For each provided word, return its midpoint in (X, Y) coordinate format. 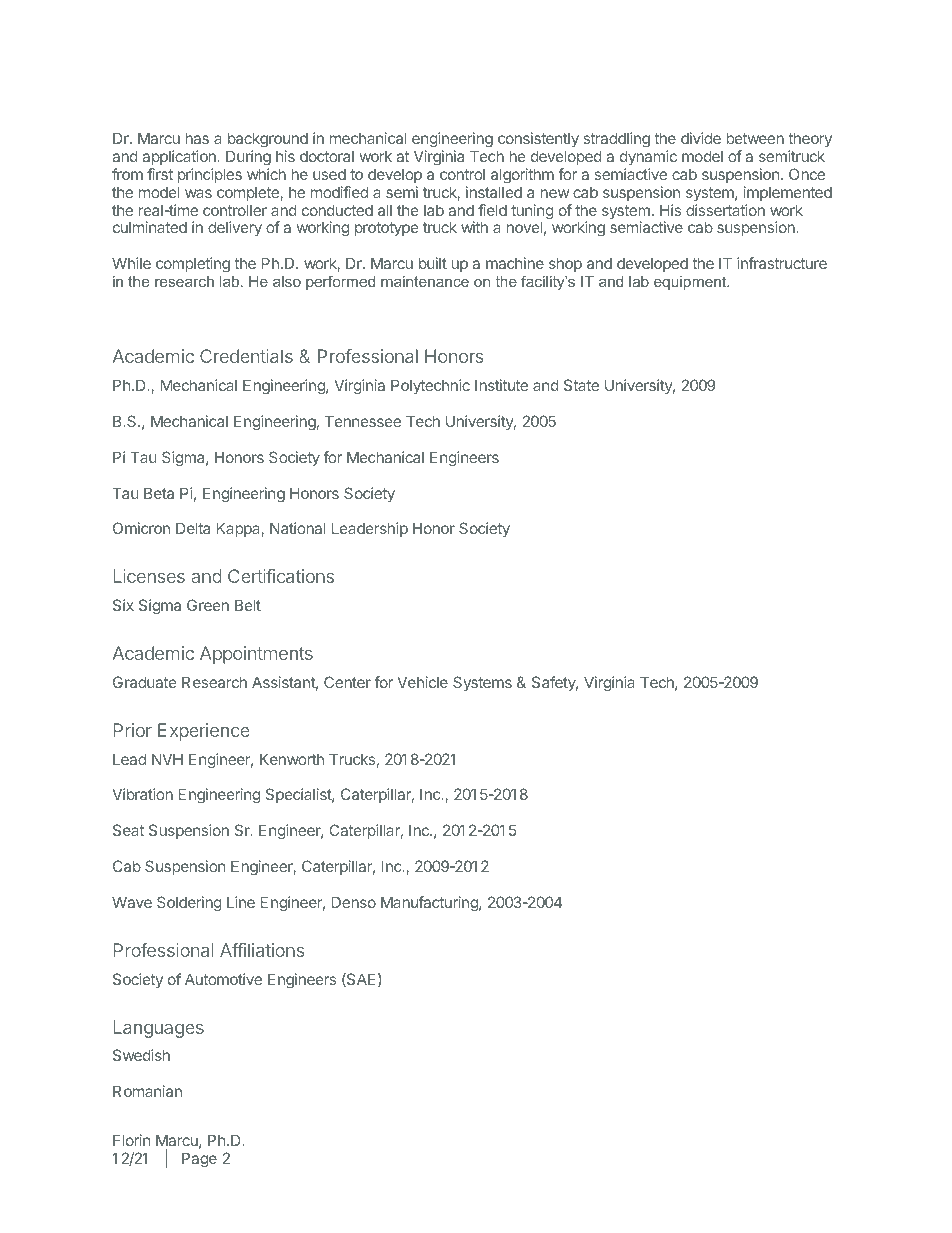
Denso (354, 902)
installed (494, 192)
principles (210, 175)
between (755, 138)
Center (347, 682)
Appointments (256, 655)
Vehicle (422, 682)
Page (199, 1160)
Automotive (223, 979)
